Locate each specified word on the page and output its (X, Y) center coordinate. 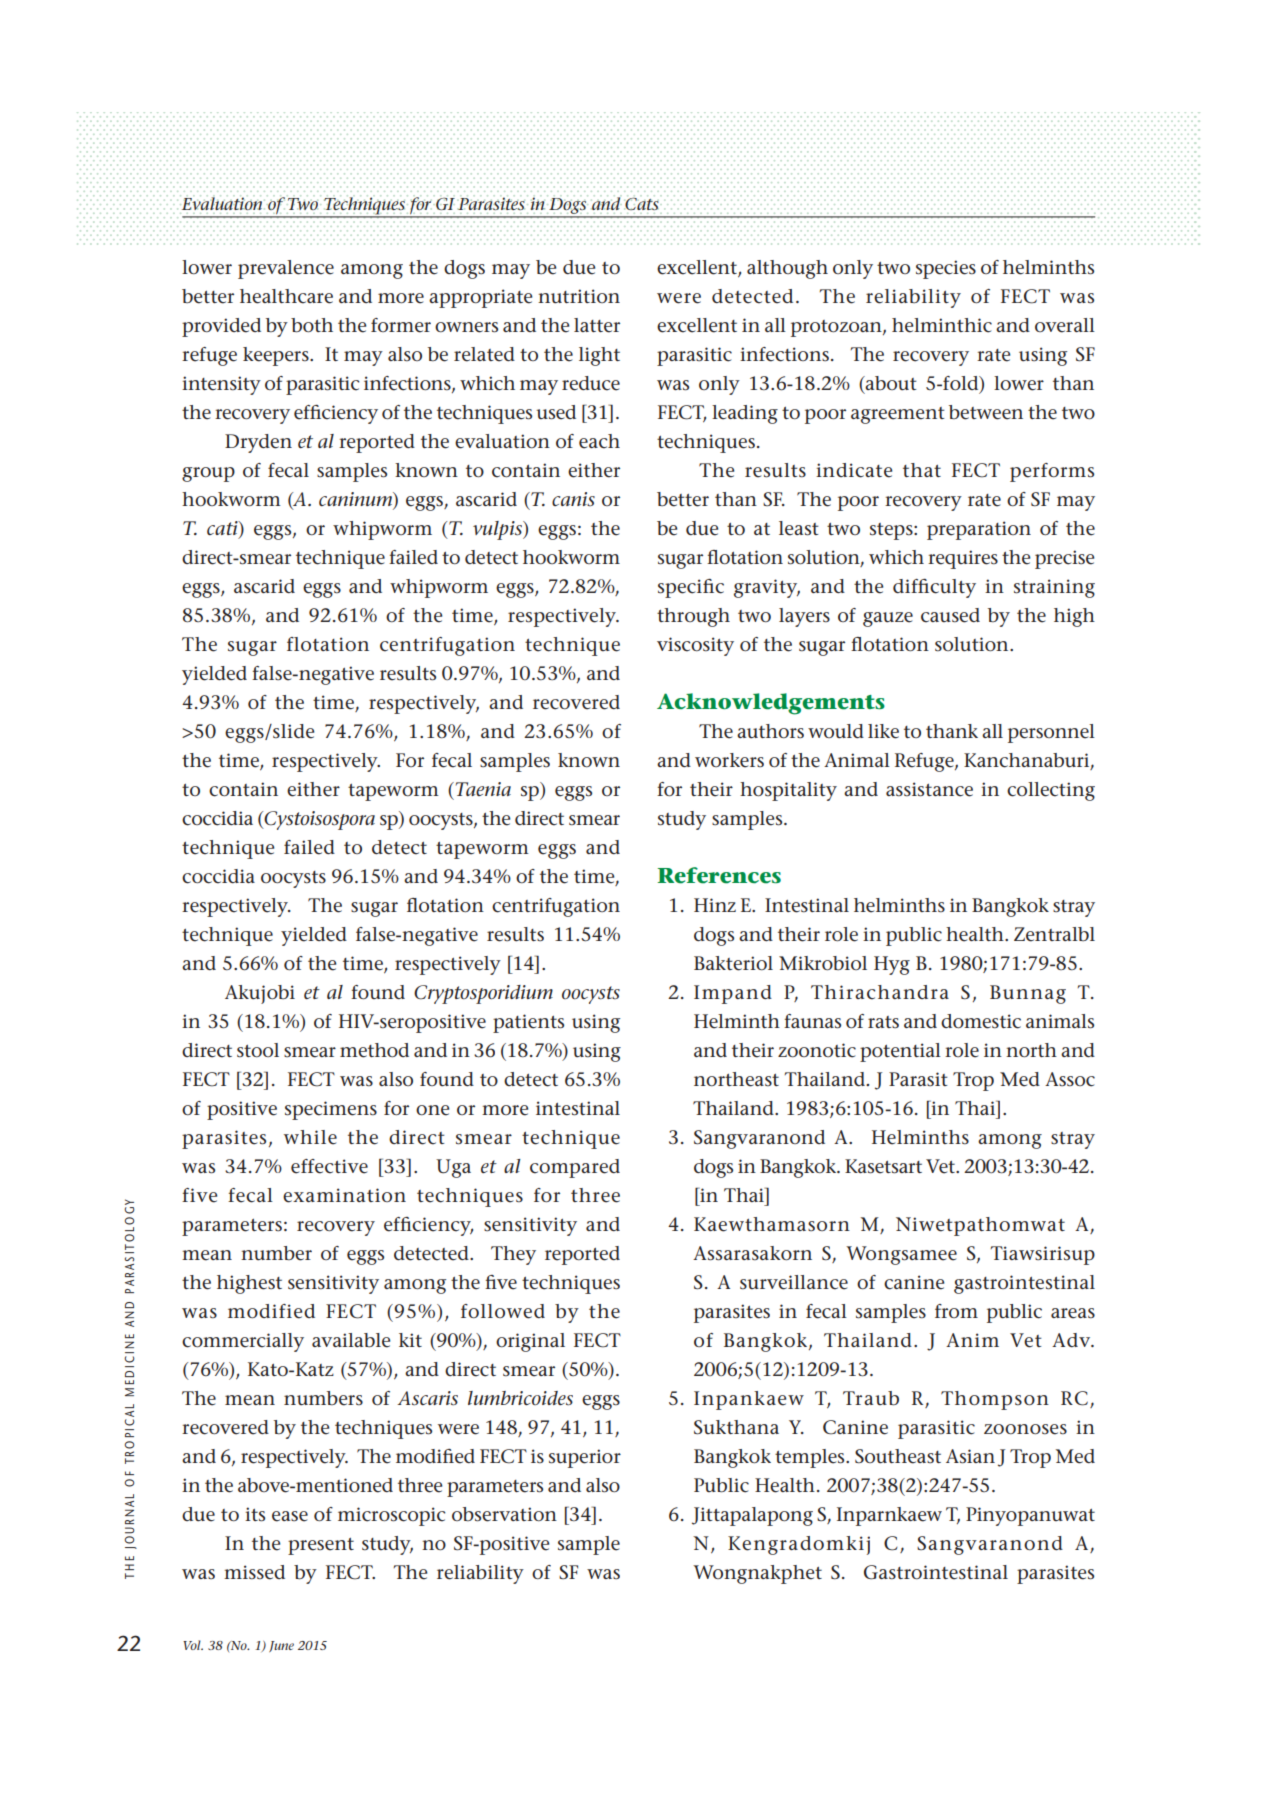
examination (344, 1195)
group (208, 474)
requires (963, 559)
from (956, 1311)
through (693, 617)
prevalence (286, 269)
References (719, 875)
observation (504, 1514)
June (281, 1646)
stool (258, 1050)
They (513, 1255)
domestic (981, 1021)
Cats (642, 202)
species (946, 269)
